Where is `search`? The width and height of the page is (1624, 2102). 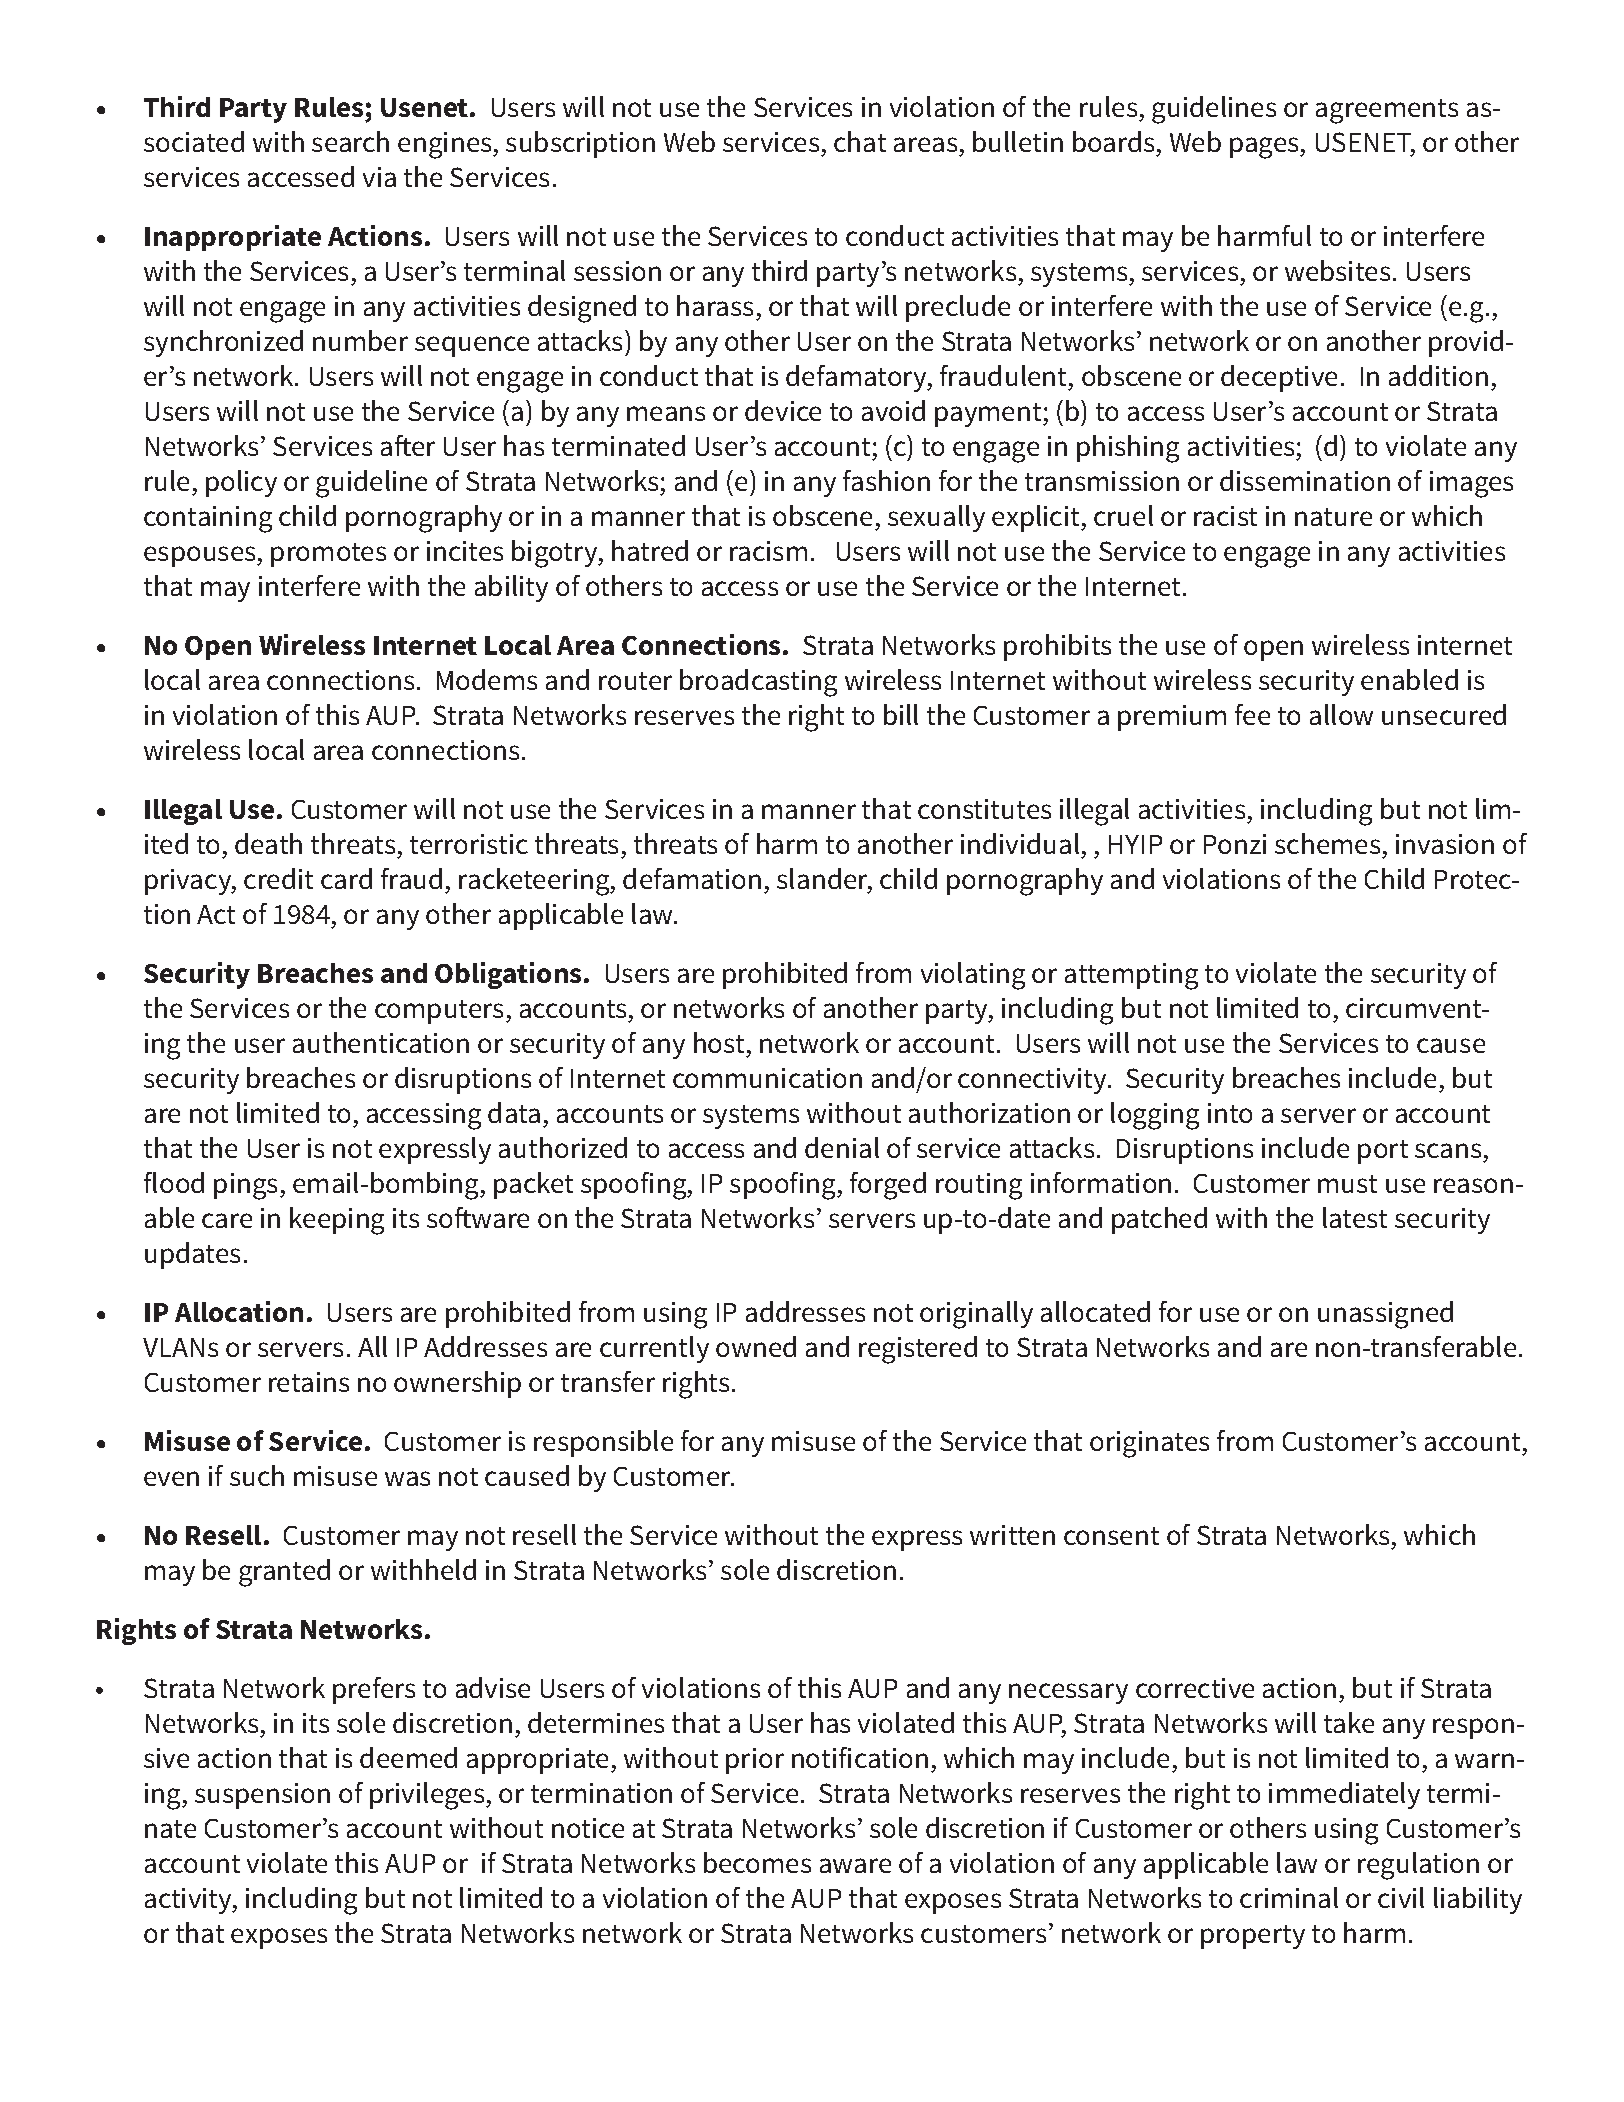
search is located at coordinates (350, 141).
